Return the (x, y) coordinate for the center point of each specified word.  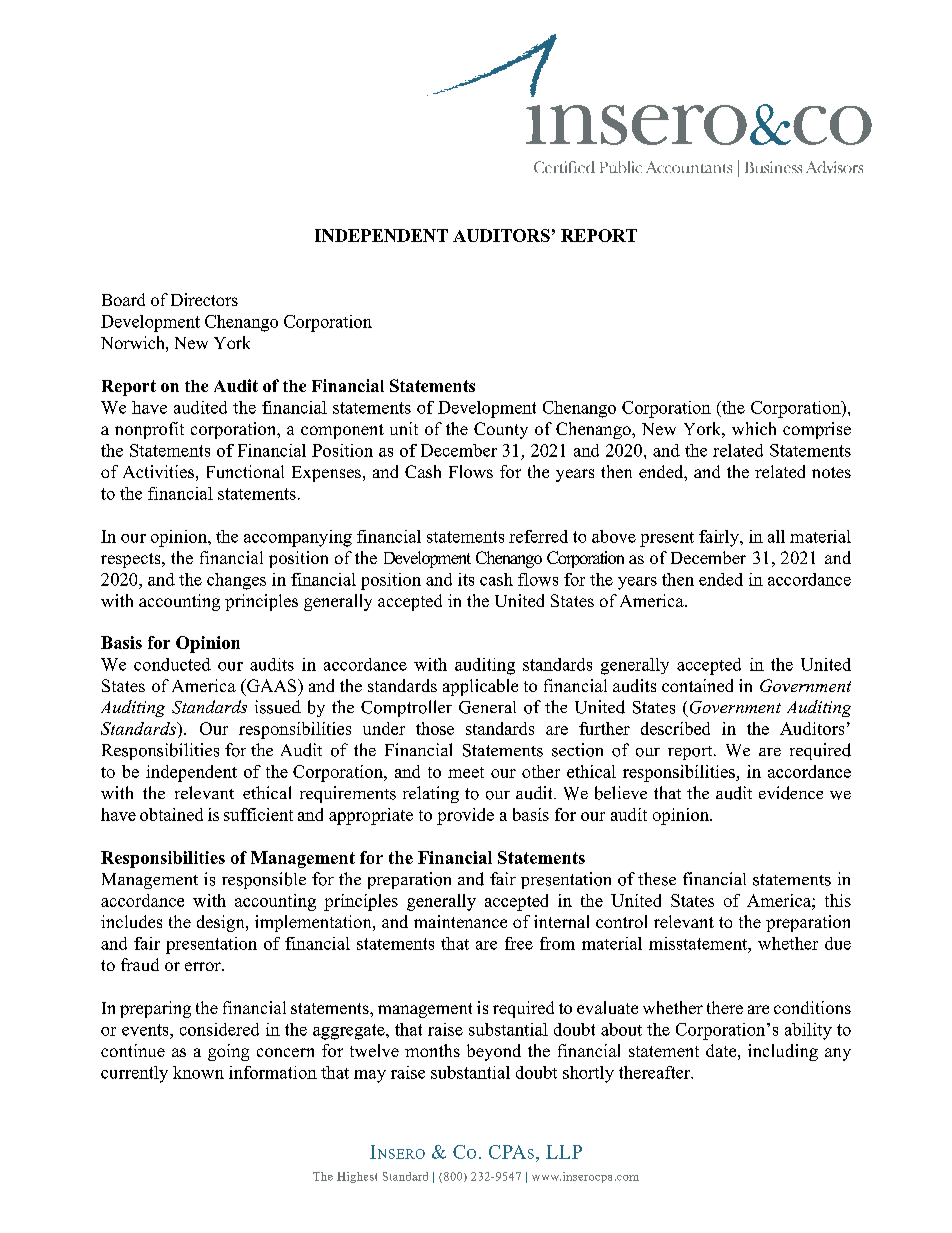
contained (697, 685)
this (838, 900)
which (754, 428)
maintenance (460, 921)
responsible (264, 880)
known (198, 1072)
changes (236, 581)
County (501, 430)
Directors (204, 299)
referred (538, 536)
